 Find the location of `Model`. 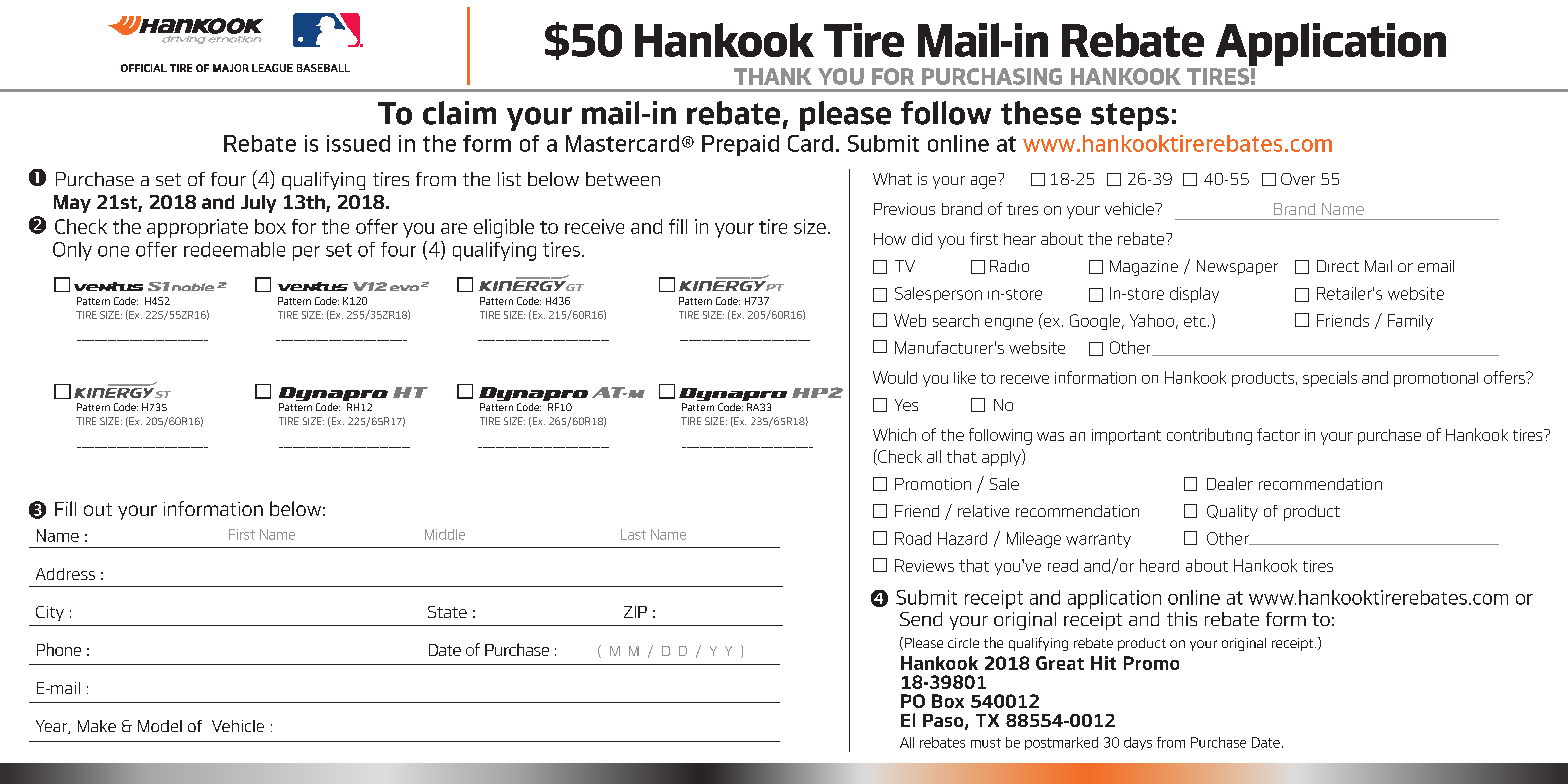

Model is located at coordinates (160, 726).
